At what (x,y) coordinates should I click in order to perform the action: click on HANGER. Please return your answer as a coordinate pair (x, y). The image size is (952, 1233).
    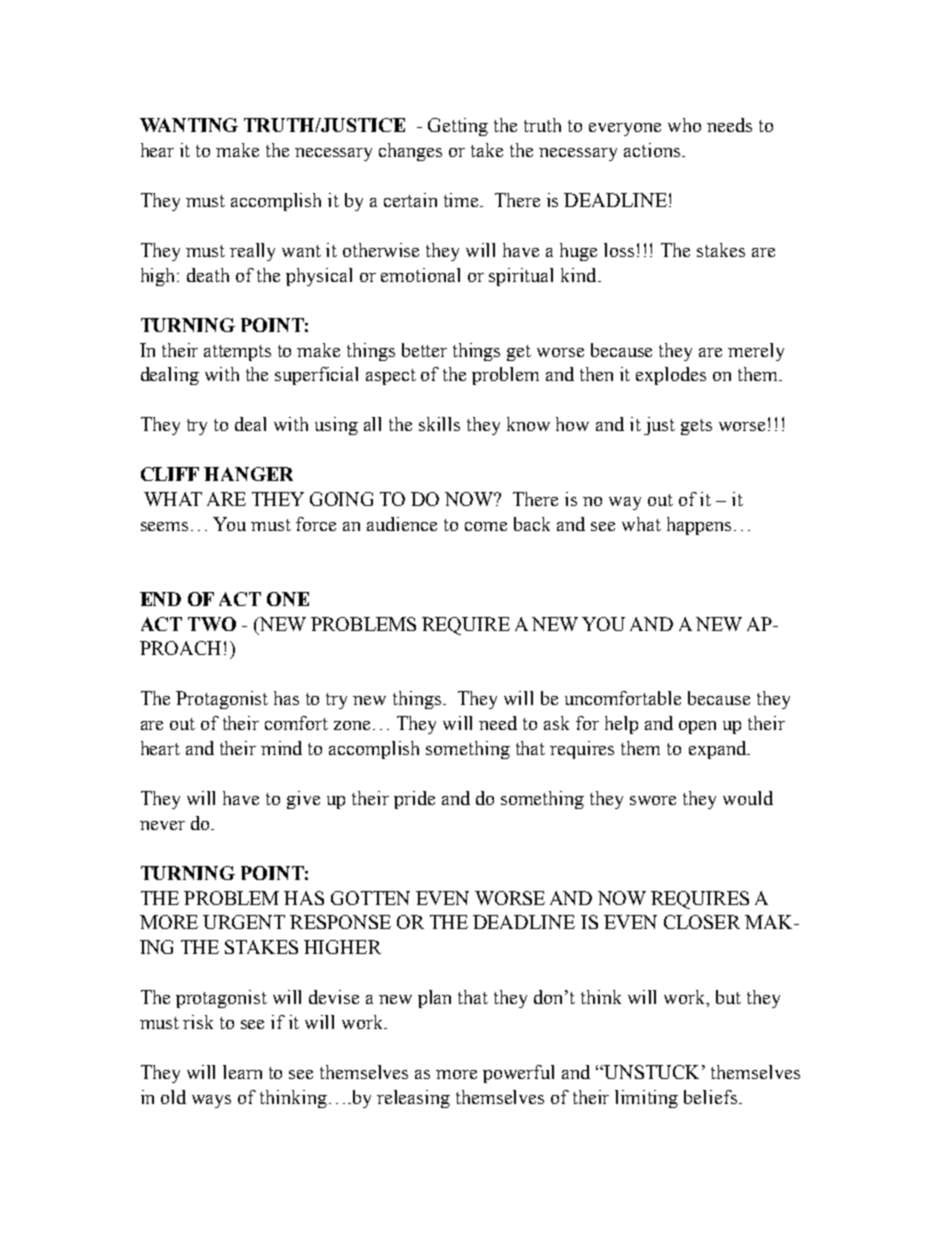
    Looking at the image, I should click on (248, 474).
